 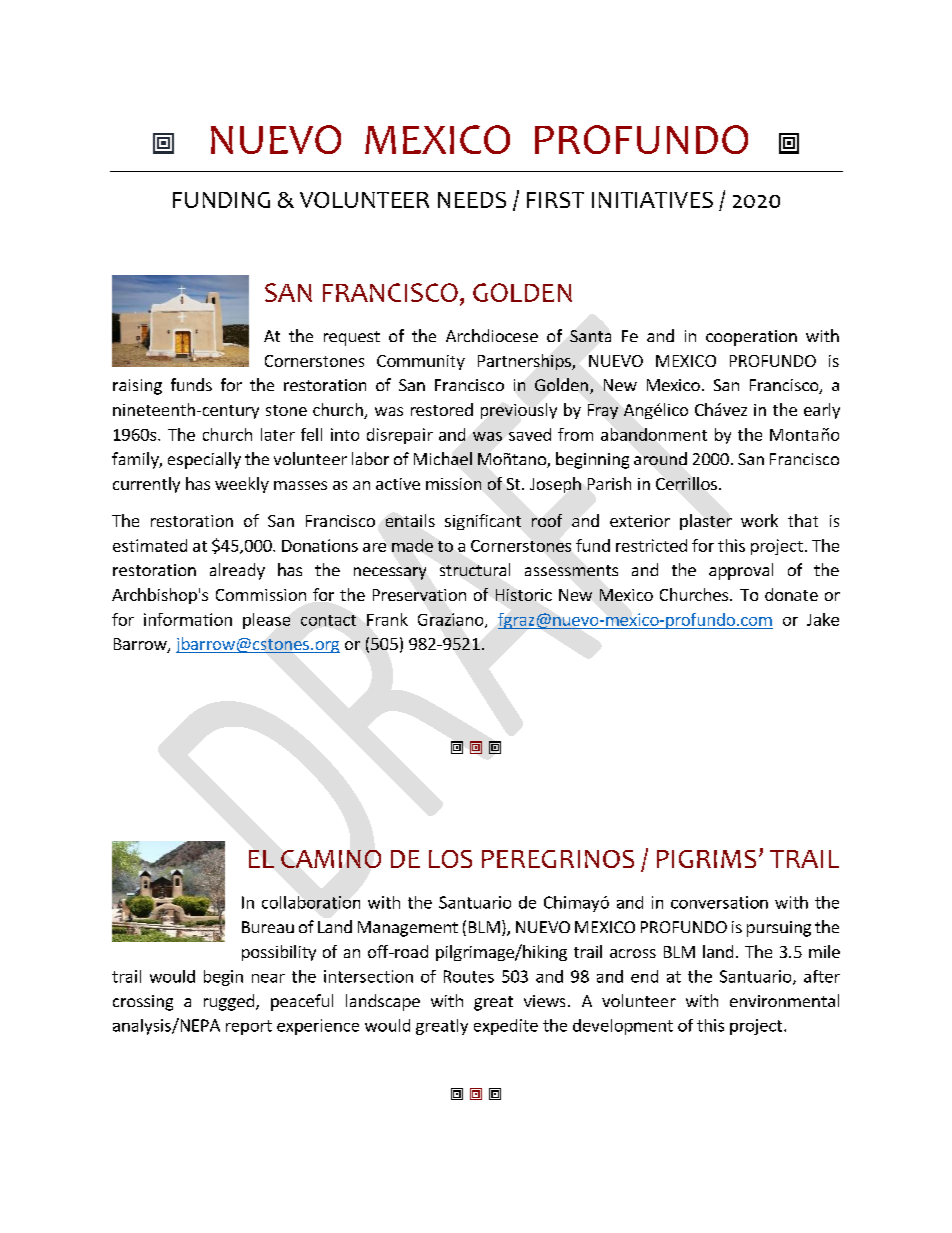 I want to click on INITIATIVES, so click(x=652, y=200).
